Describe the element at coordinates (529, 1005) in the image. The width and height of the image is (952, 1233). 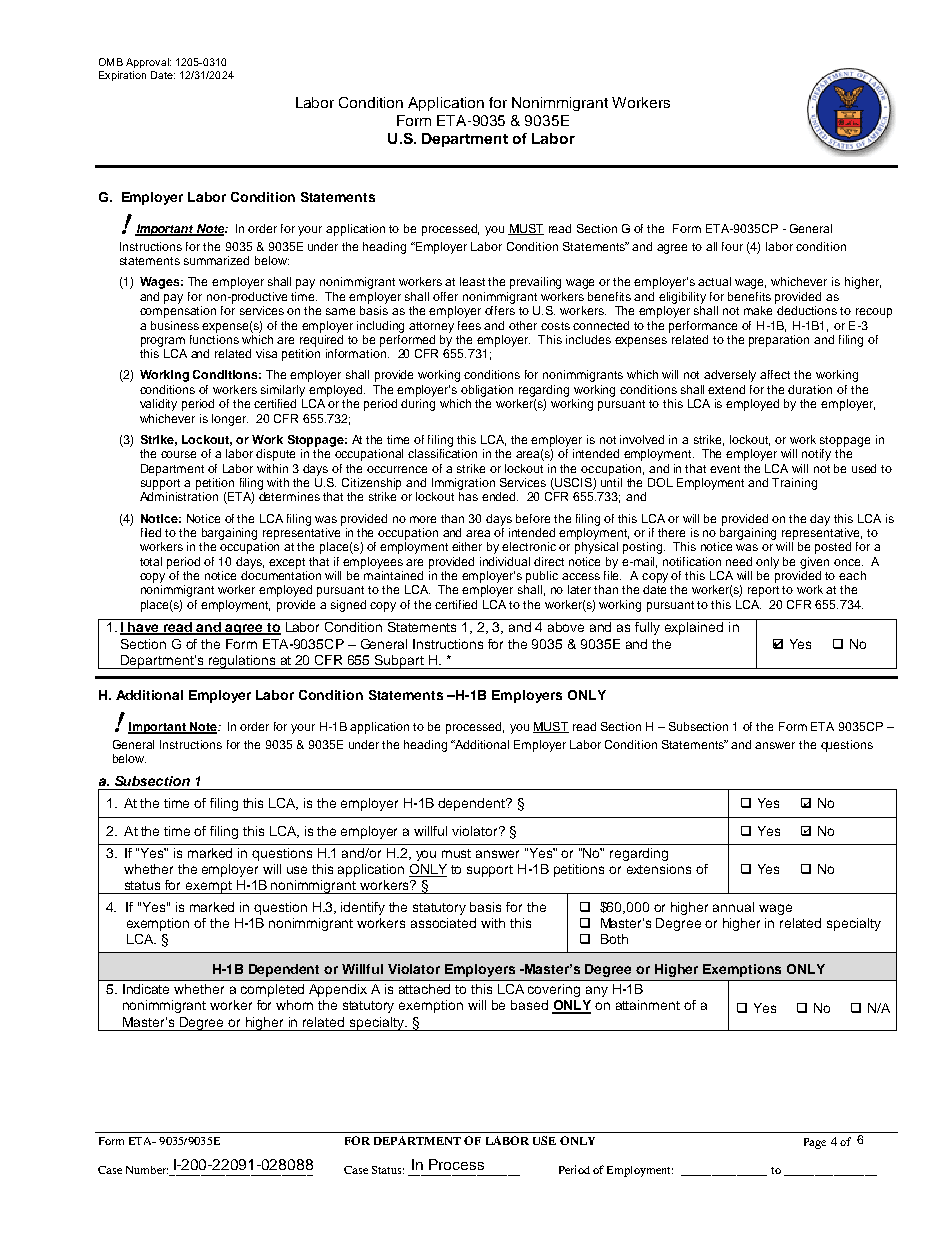
I see `based` at that location.
